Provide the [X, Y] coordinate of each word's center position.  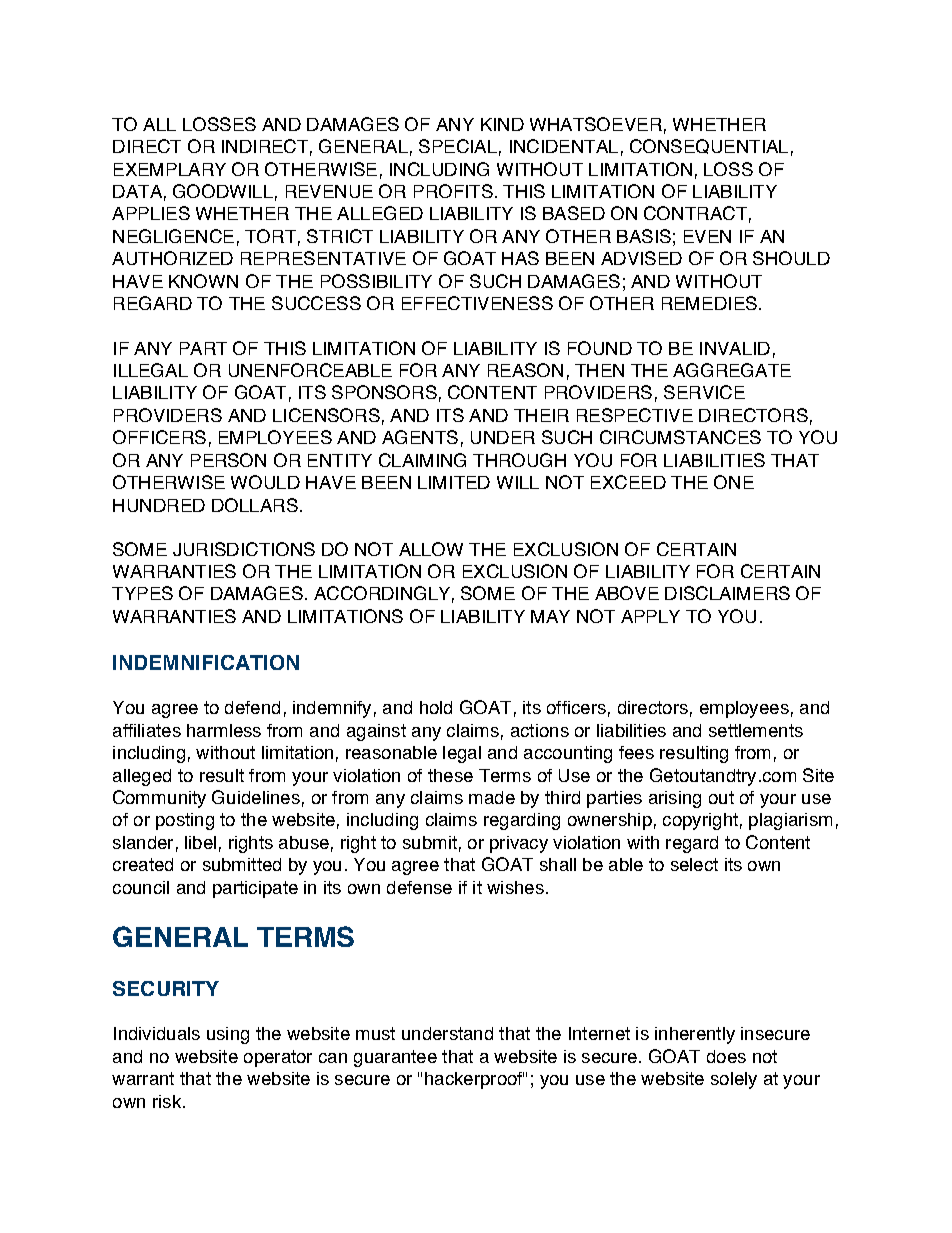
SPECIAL [458, 146]
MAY [550, 616]
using [228, 1035]
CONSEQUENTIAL [709, 146]
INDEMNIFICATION [206, 662]
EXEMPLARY [170, 169]
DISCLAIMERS [727, 593]
